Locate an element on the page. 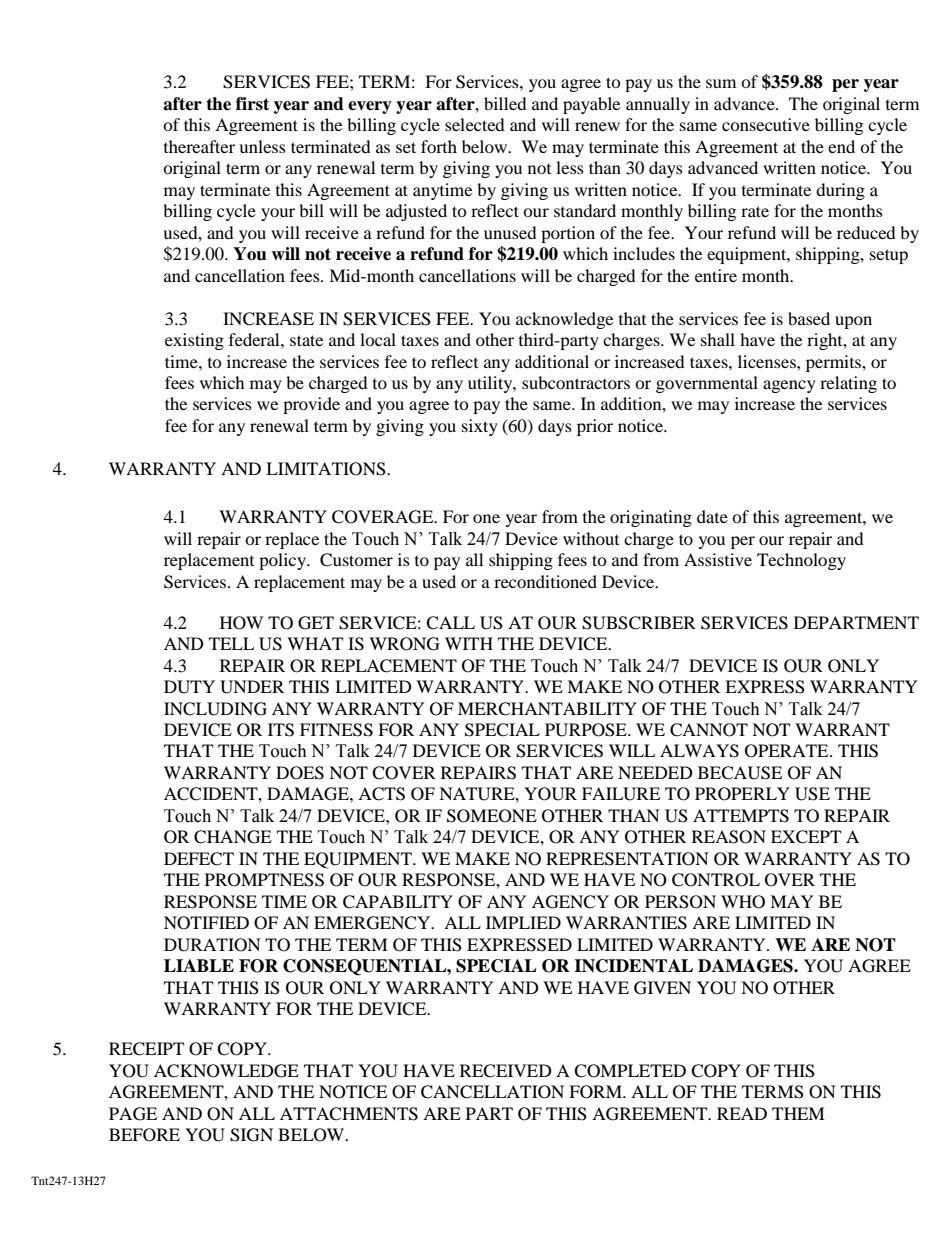 This page has height=1233, width=952. first is located at coordinates (252, 104).
